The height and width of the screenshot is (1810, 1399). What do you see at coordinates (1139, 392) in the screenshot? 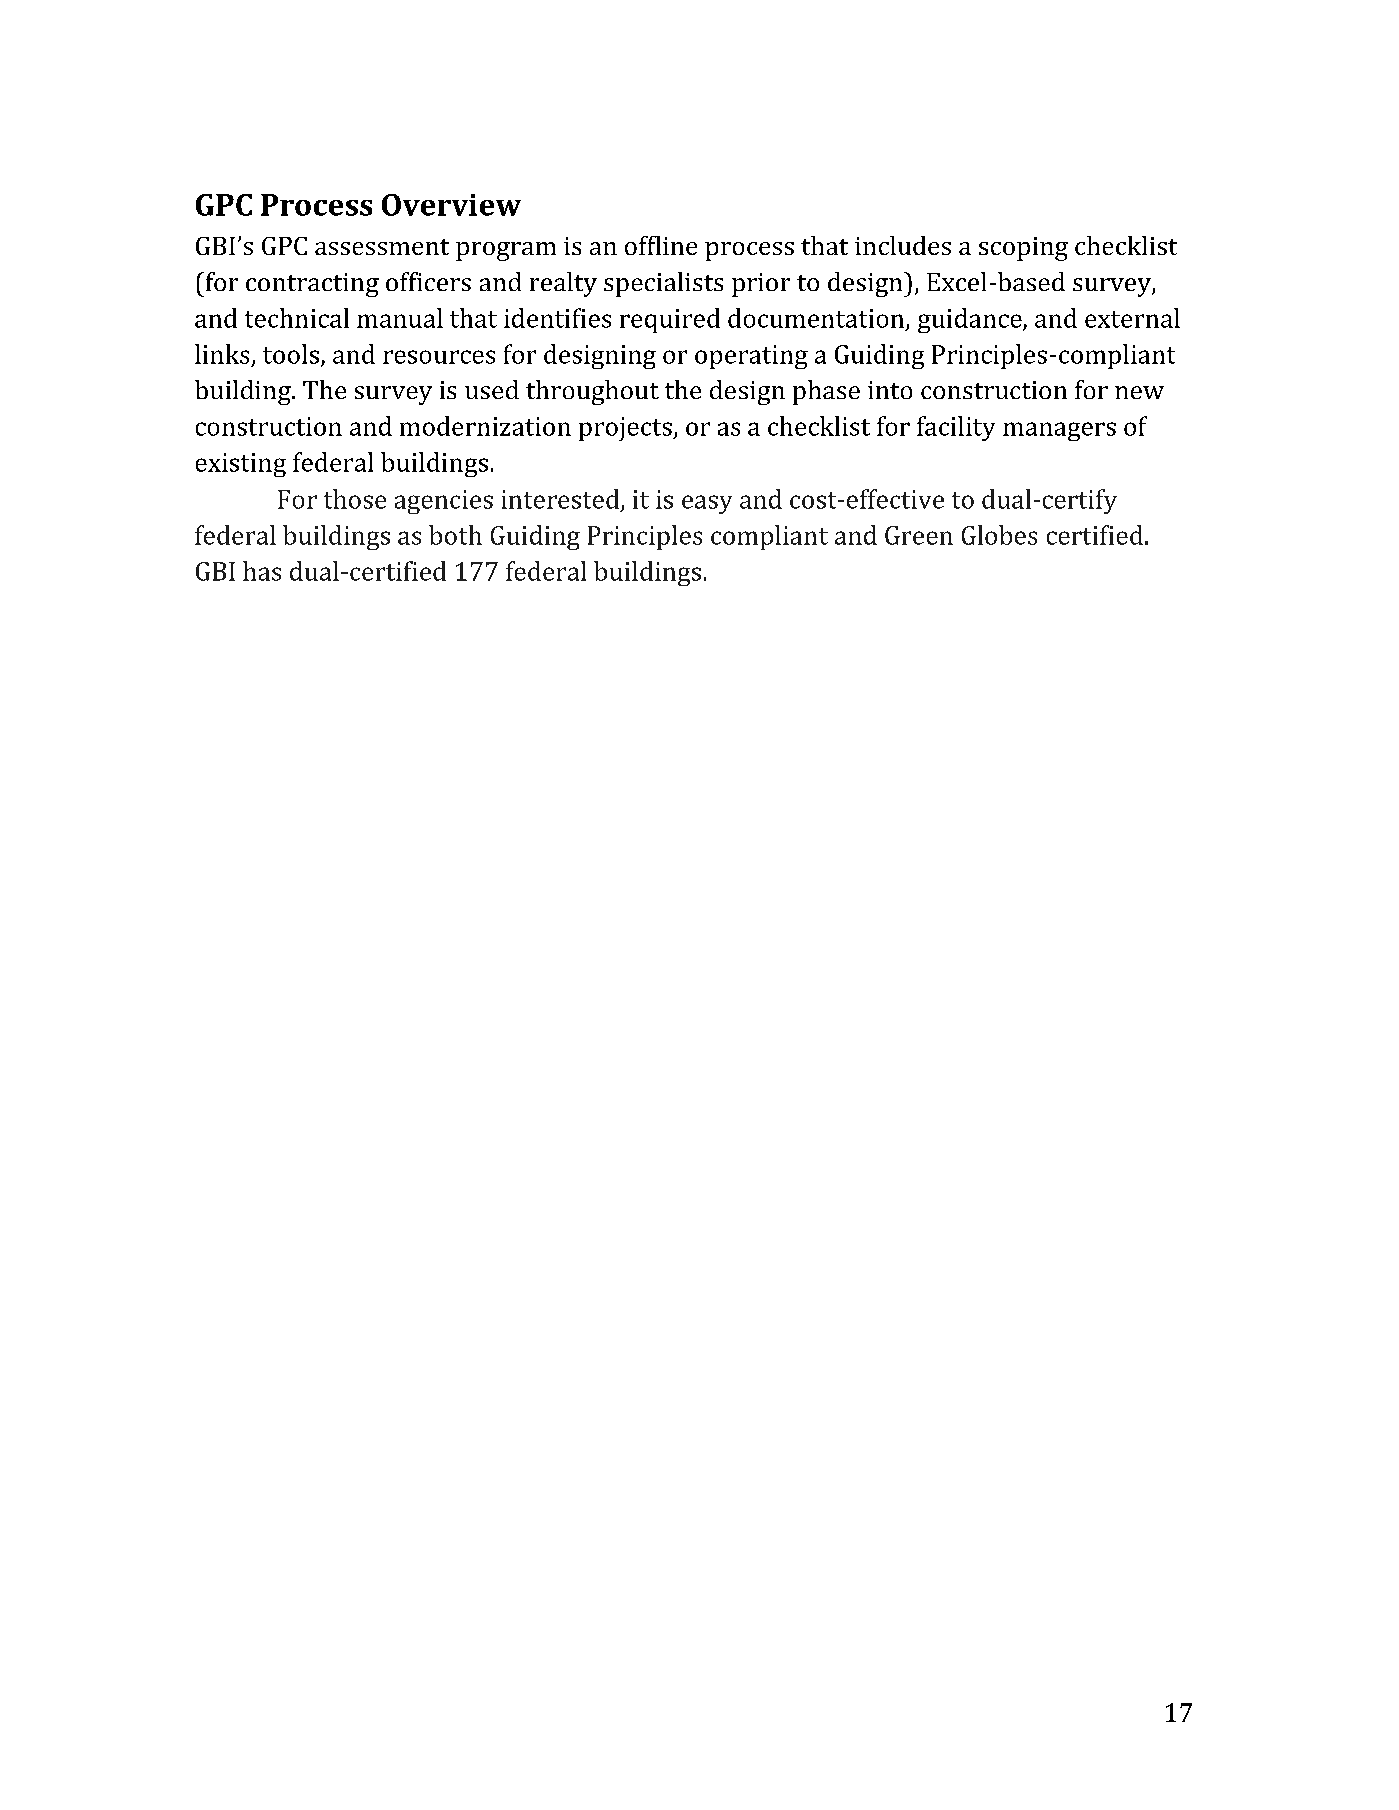
I see `new` at bounding box center [1139, 392].
